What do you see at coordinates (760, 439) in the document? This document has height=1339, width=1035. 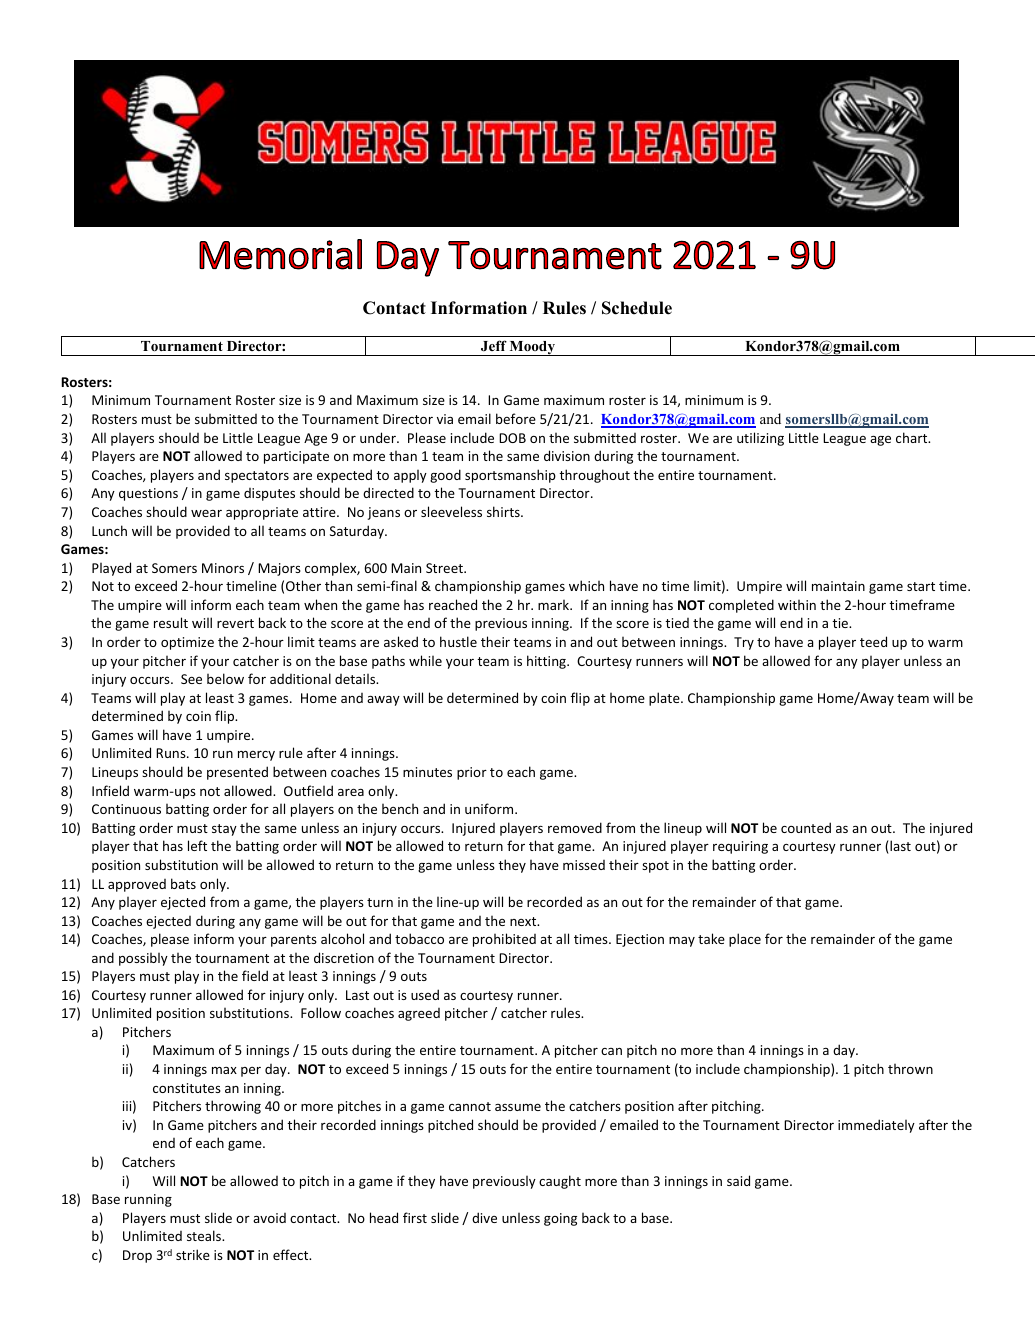 I see `utilizing` at bounding box center [760, 439].
